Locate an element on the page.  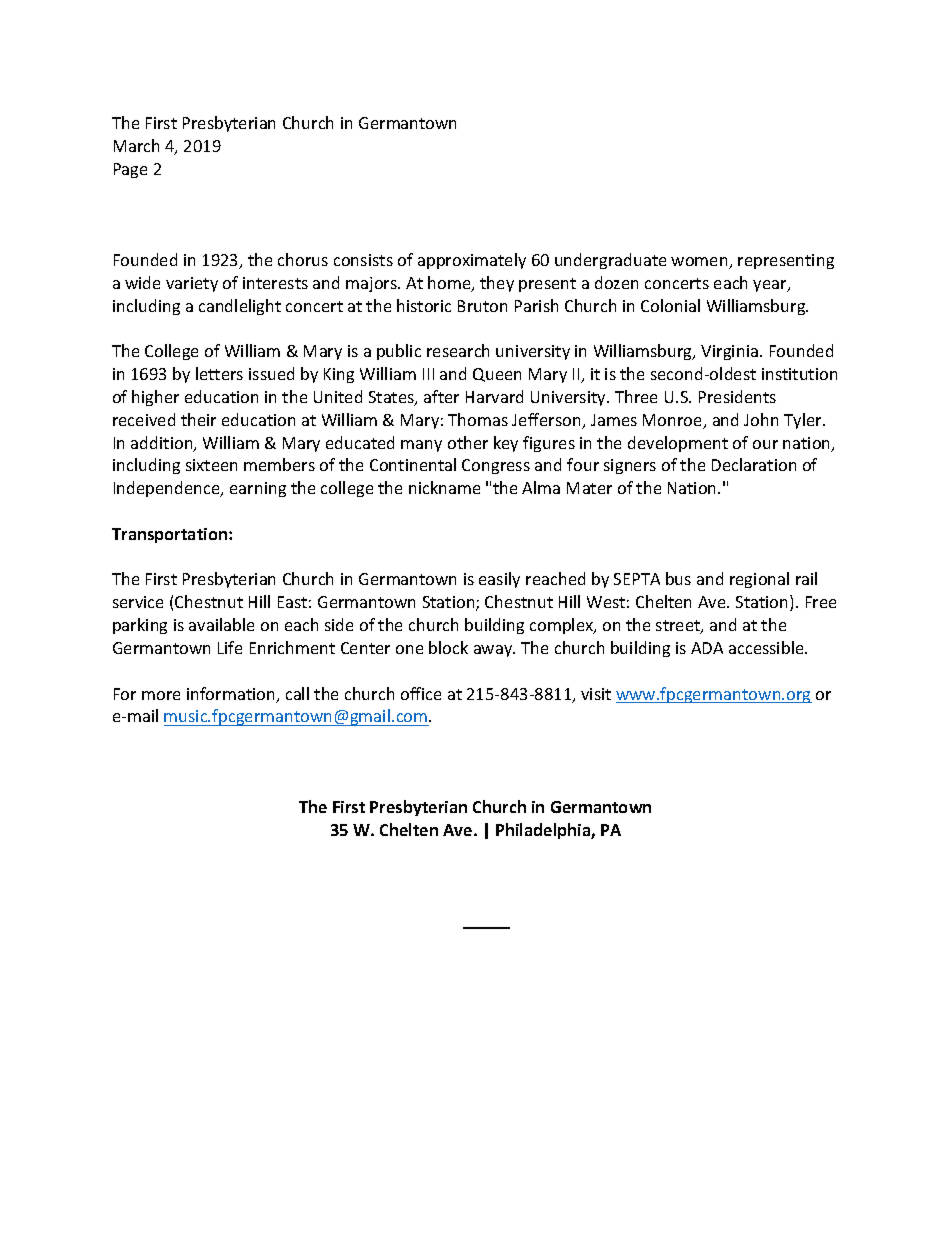
Declaration is located at coordinates (754, 464).
